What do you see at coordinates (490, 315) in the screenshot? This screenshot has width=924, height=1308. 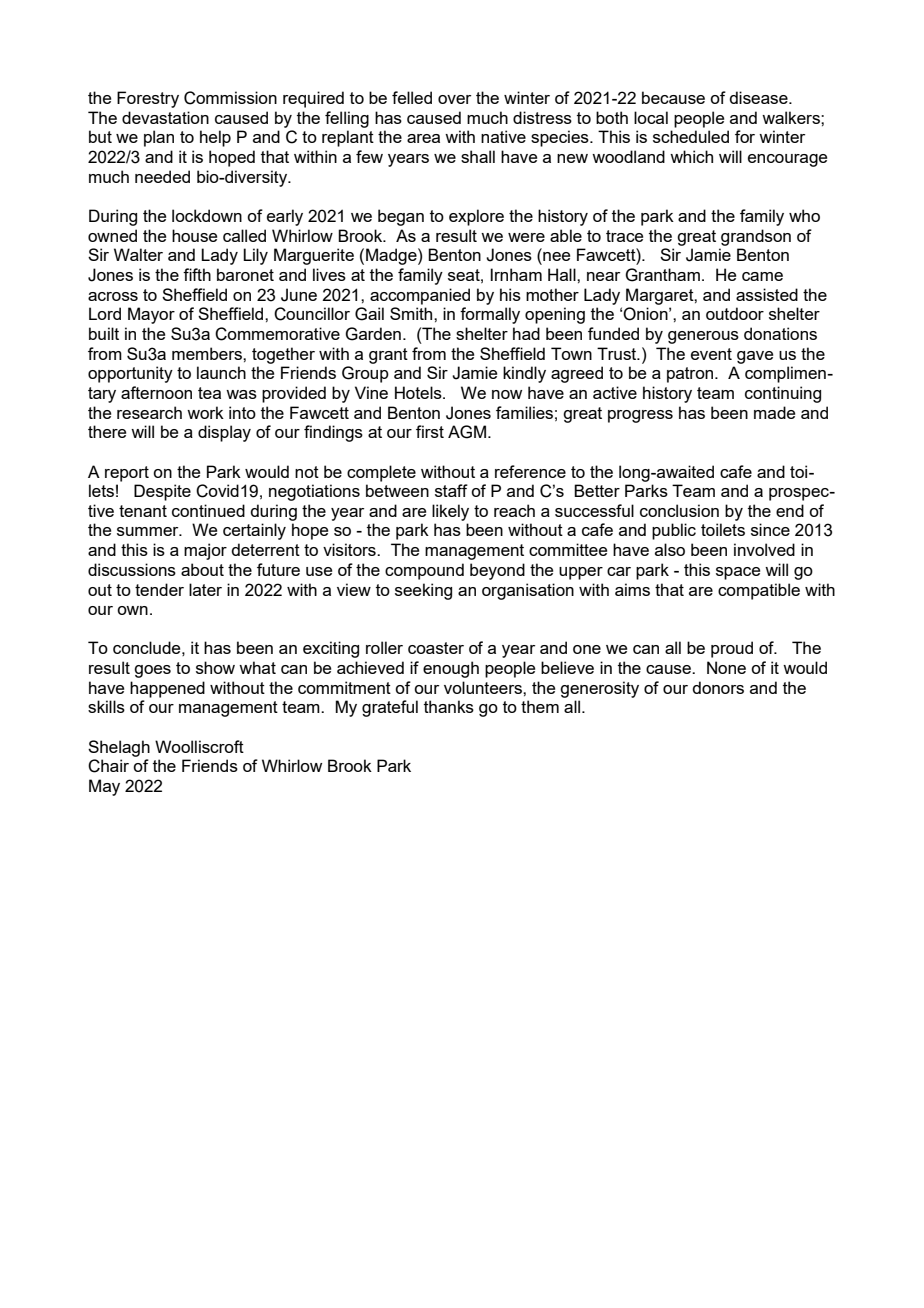 I see `formally` at bounding box center [490, 315].
